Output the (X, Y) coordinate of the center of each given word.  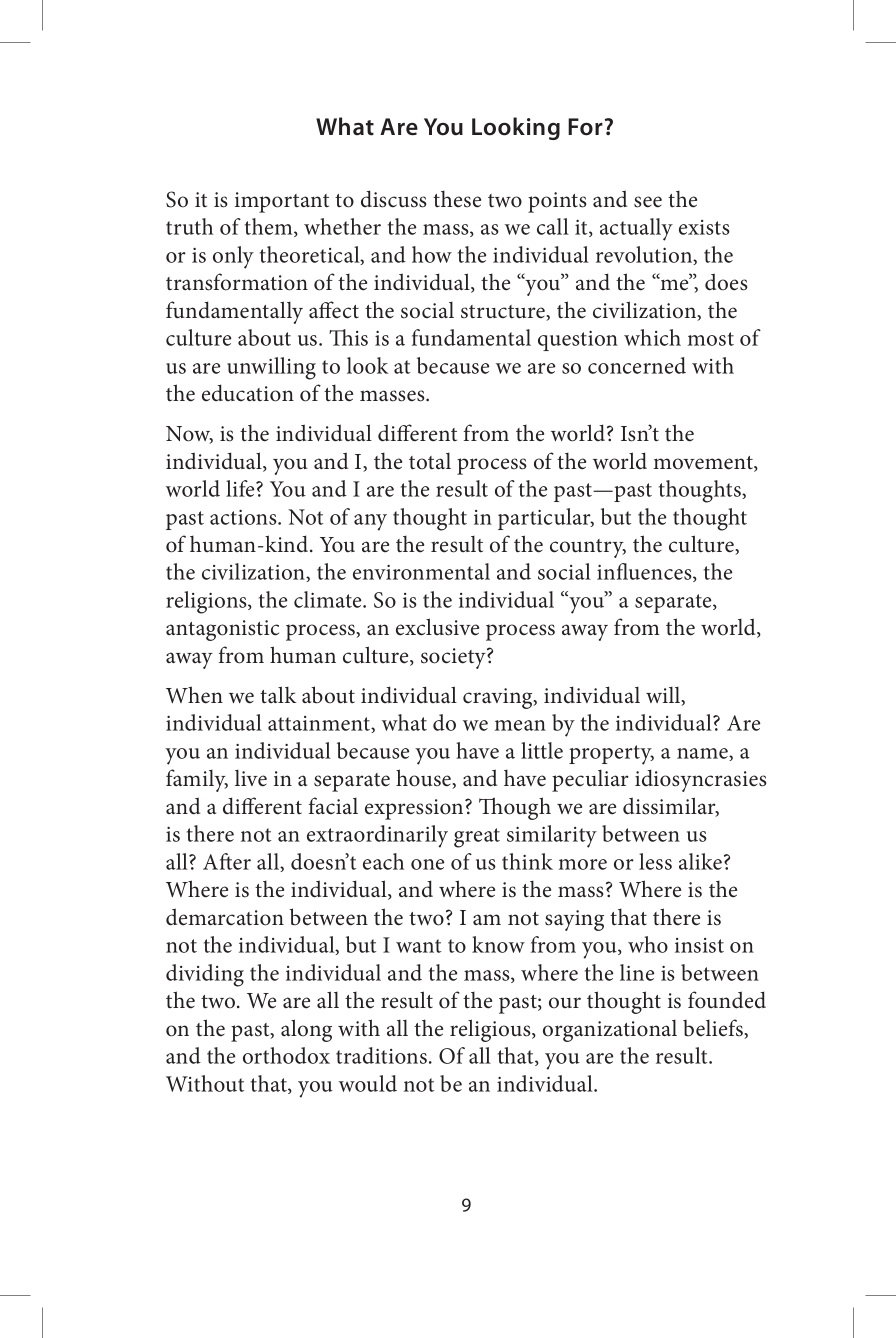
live (251, 778)
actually (636, 229)
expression (415, 809)
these (457, 199)
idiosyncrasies (701, 780)
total (430, 461)
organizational (610, 1031)
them (270, 227)
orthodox (286, 1055)
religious (491, 1030)
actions (244, 517)
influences (645, 572)
